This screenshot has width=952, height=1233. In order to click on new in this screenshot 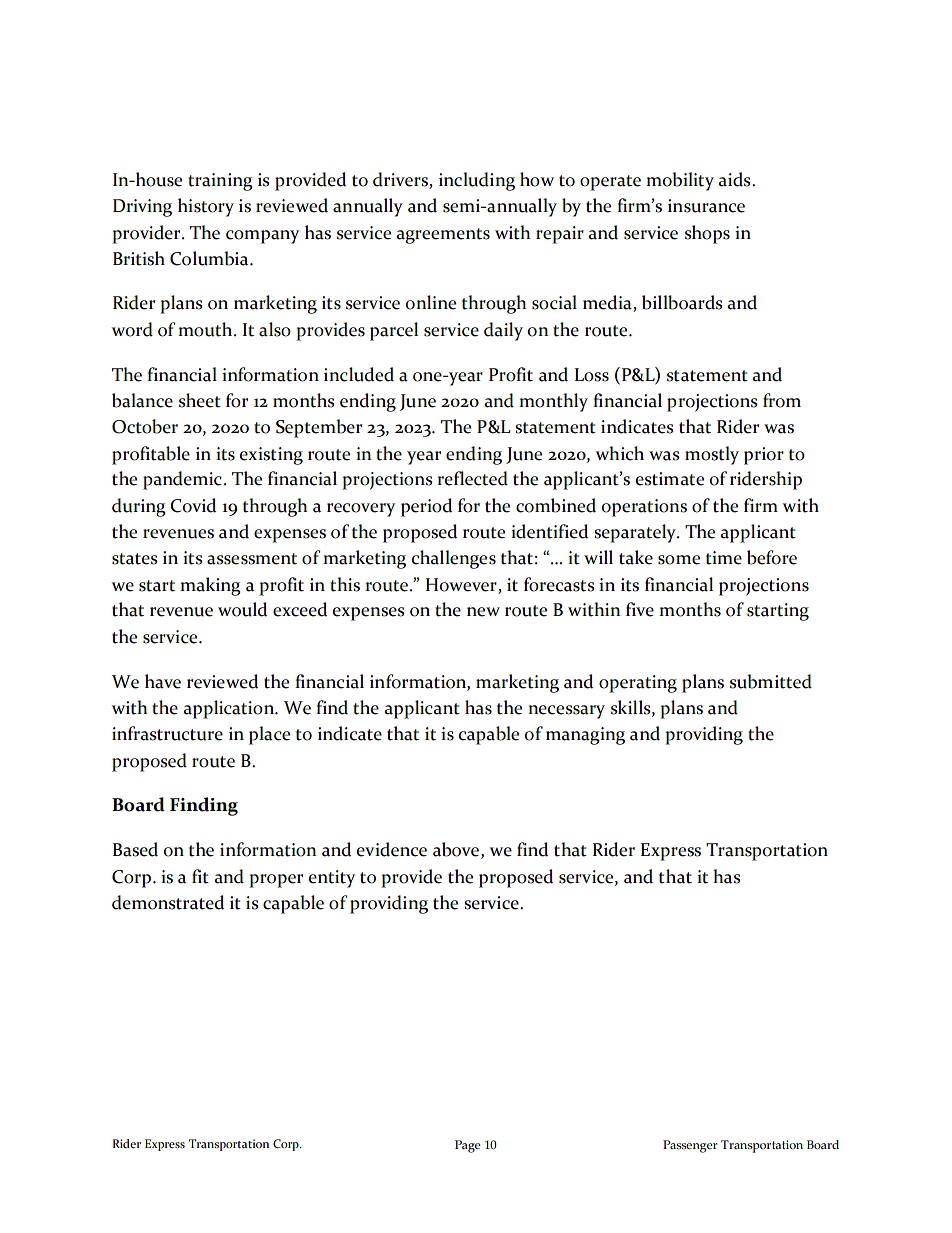, I will do `click(483, 612)`.
